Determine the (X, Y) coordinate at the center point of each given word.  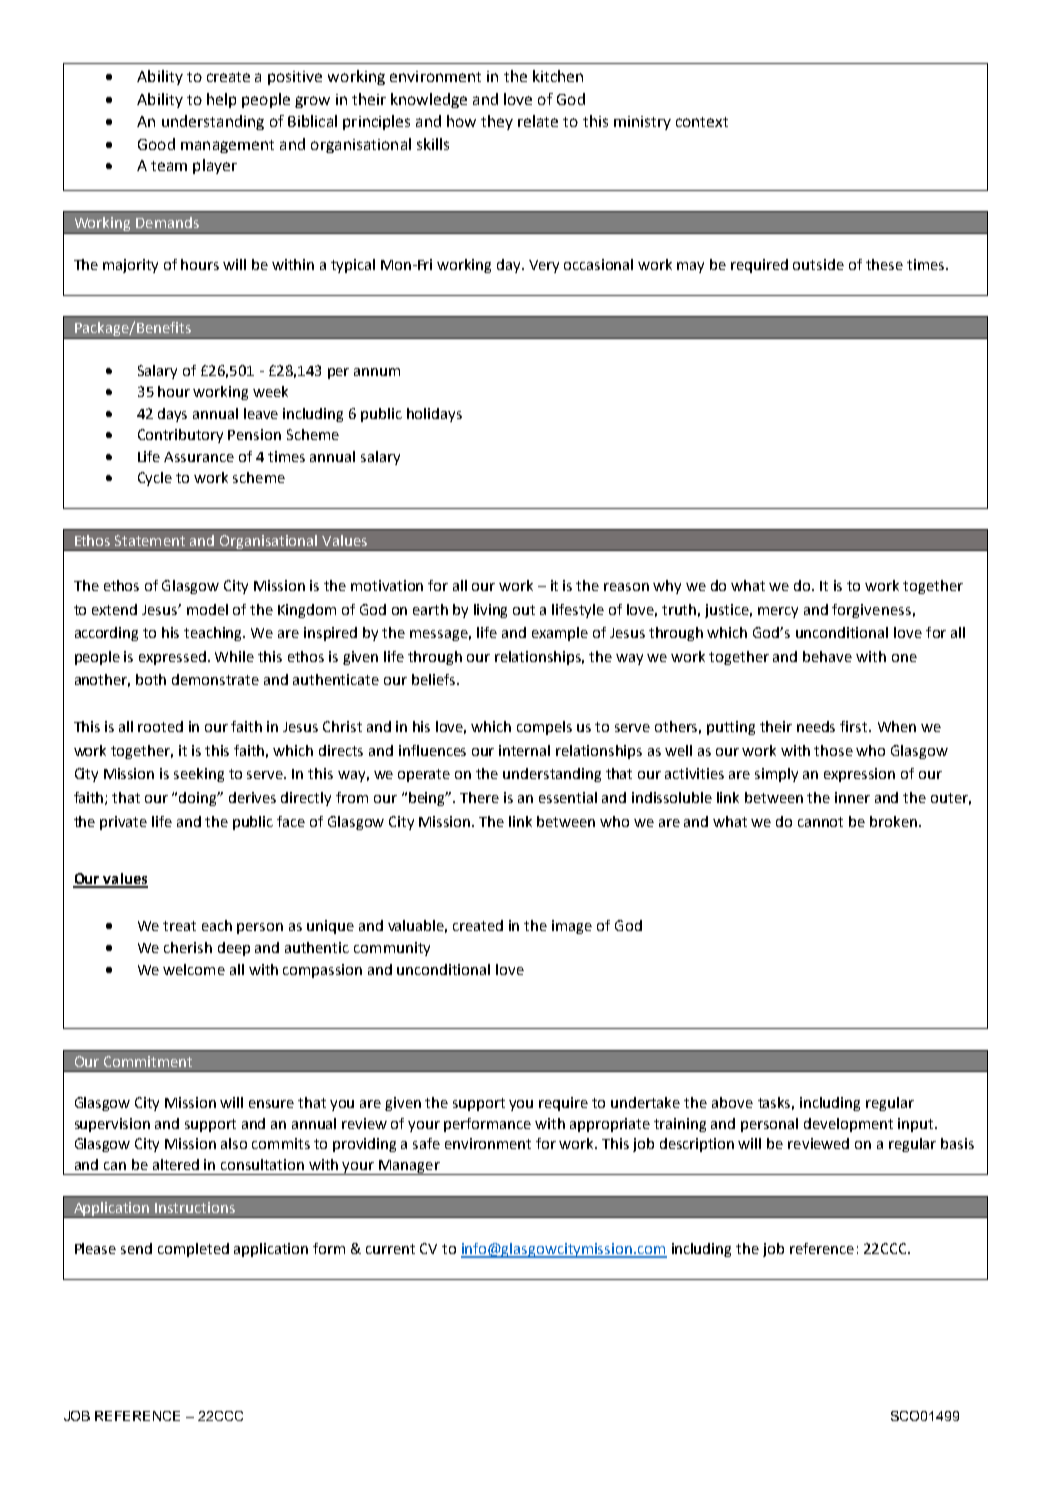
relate (538, 121)
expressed (172, 658)
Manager (409, 1167)
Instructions (195, 1207)
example (560, 634)
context (702, 122)
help (221, 100)
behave (827, 656)
